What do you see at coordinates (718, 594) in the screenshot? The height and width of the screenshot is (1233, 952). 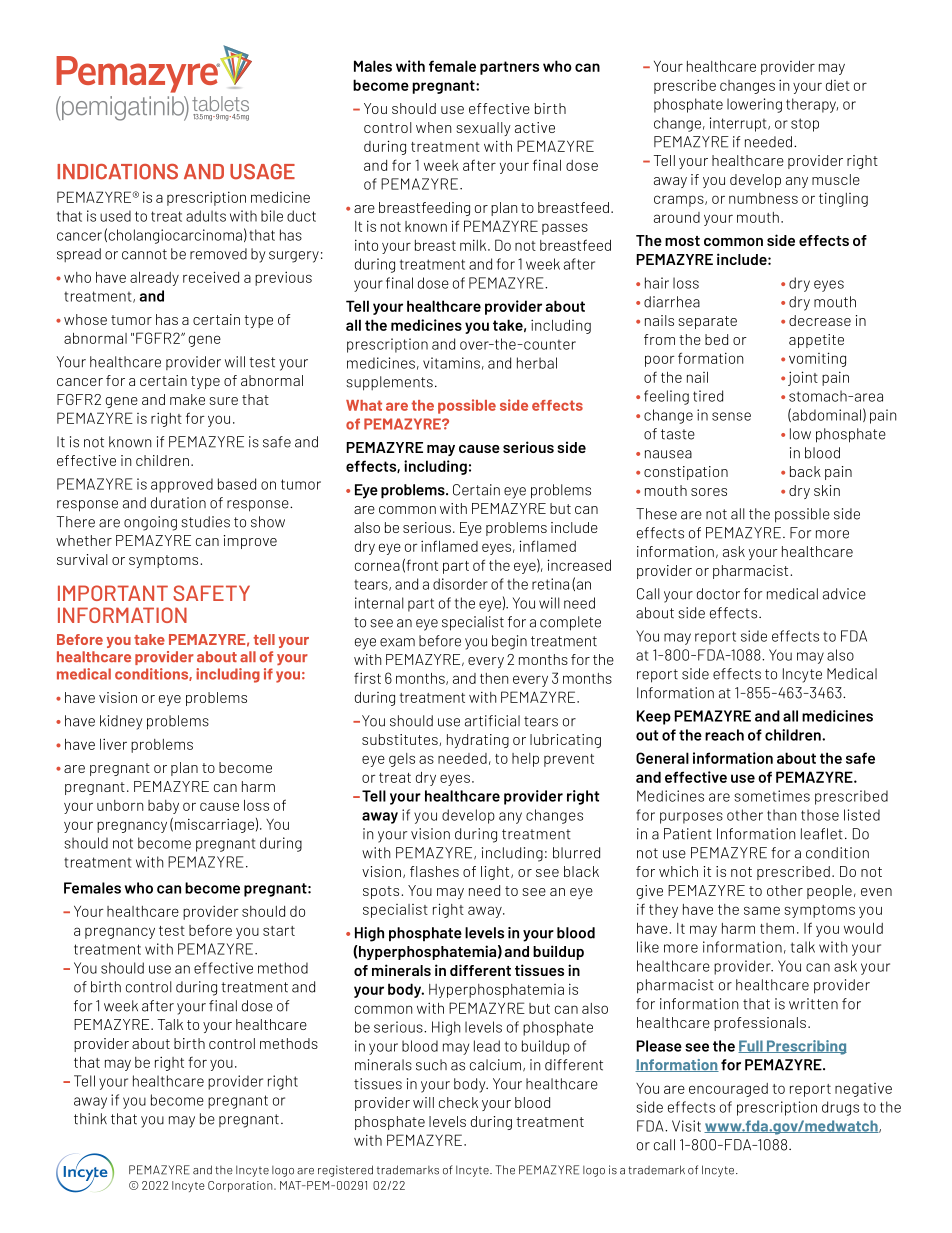 I see `doctor` at bounding box center [718, 594].
